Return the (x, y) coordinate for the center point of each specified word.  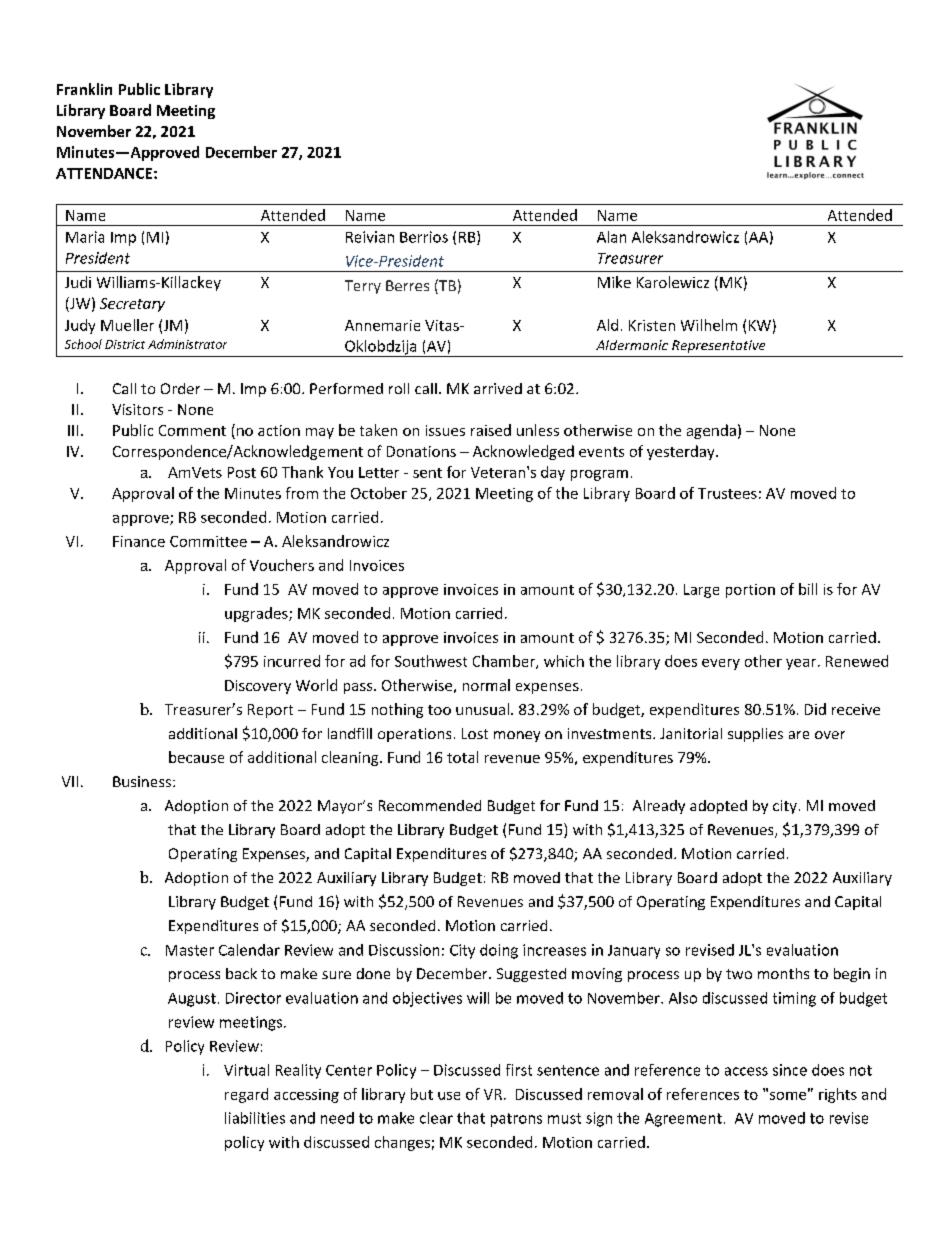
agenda (711, 431)
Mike (614, 282)
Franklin (84, 89)
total (462, 757)
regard (246, 1095)
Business (143, 781)
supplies (755, 735)
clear (436, 1118)
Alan (611, 237)
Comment (192, 430)
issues (445, 430)
